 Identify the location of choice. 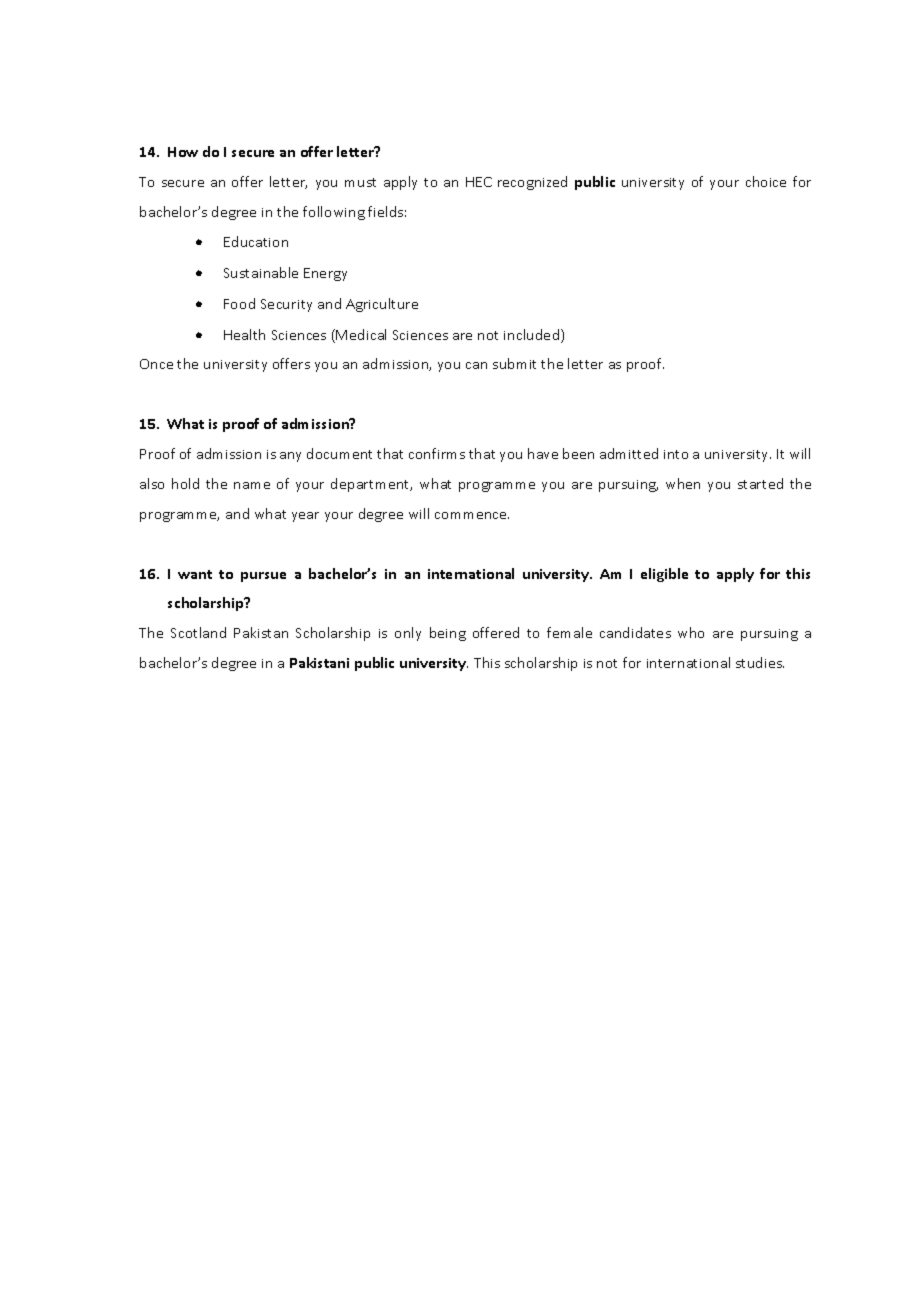
(766, 181).
